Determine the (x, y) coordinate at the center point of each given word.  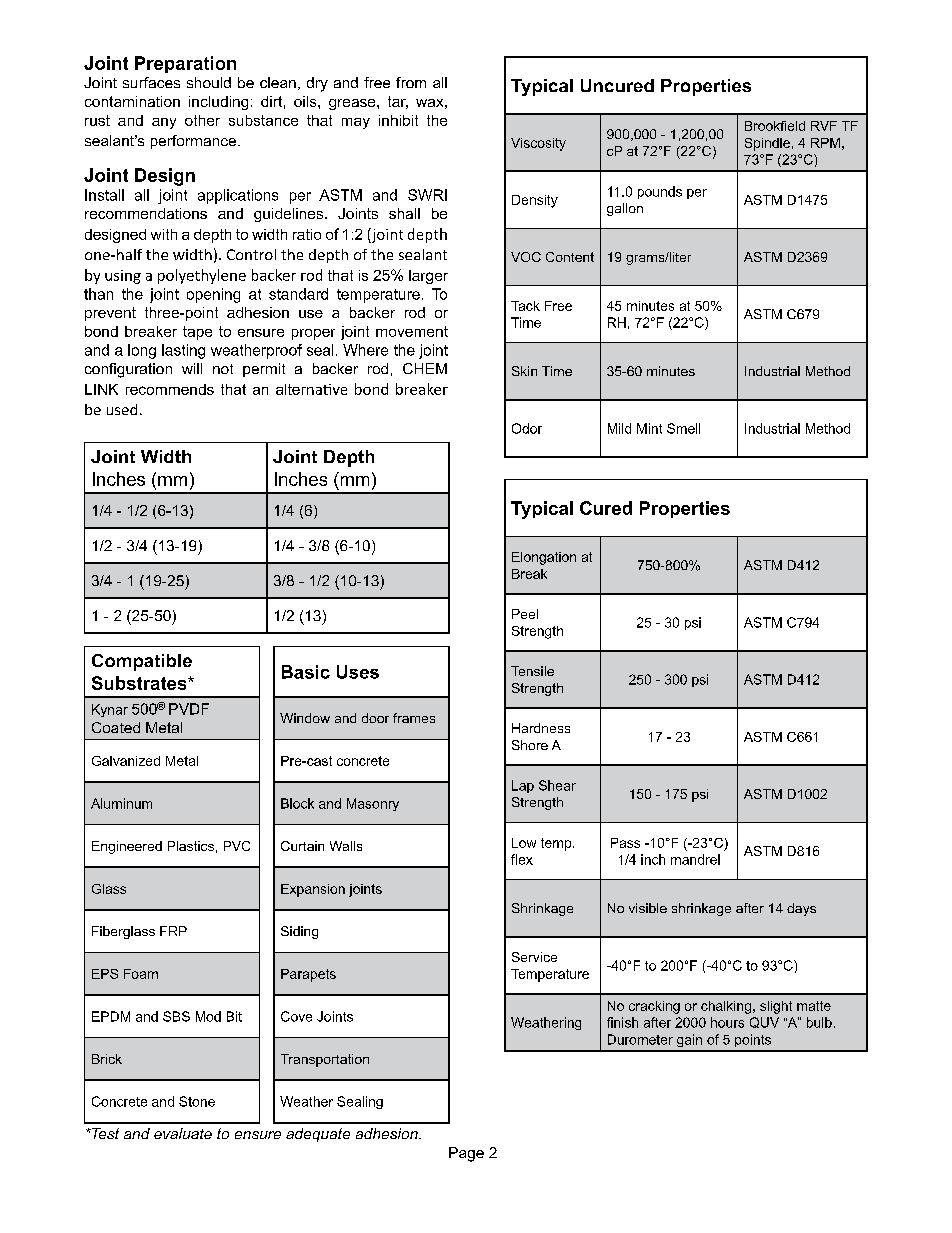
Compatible (142, 662)
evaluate (183, 1133)
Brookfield (775, 126)
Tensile (532, 671)
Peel (525, 614)
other (202, 120)
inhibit (398, 120)
